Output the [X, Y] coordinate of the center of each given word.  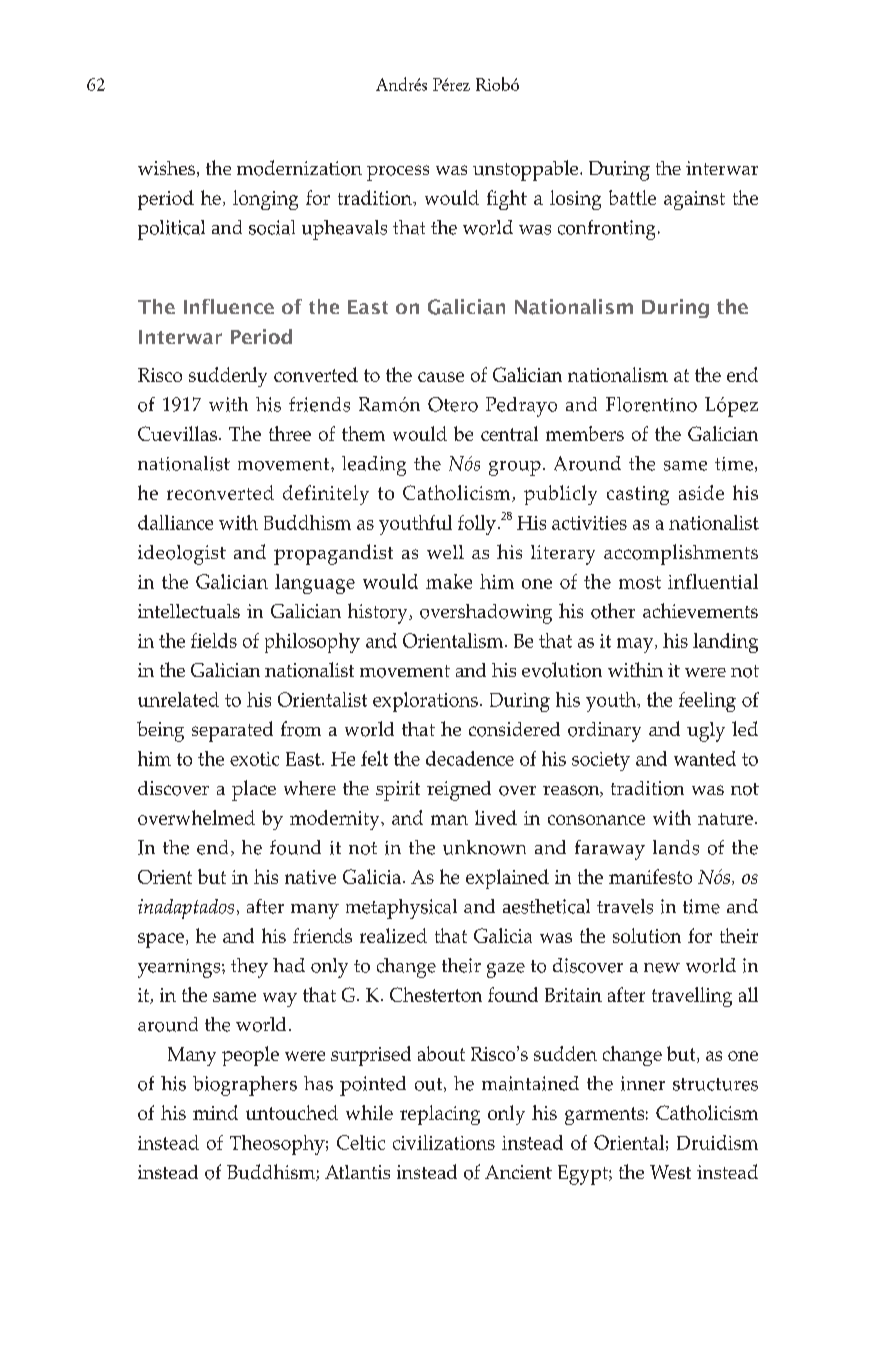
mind [215, 1112]
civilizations [444, 1142]
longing [265, 200]
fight [507, 200]
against [694, 200]
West [670, 1172]
